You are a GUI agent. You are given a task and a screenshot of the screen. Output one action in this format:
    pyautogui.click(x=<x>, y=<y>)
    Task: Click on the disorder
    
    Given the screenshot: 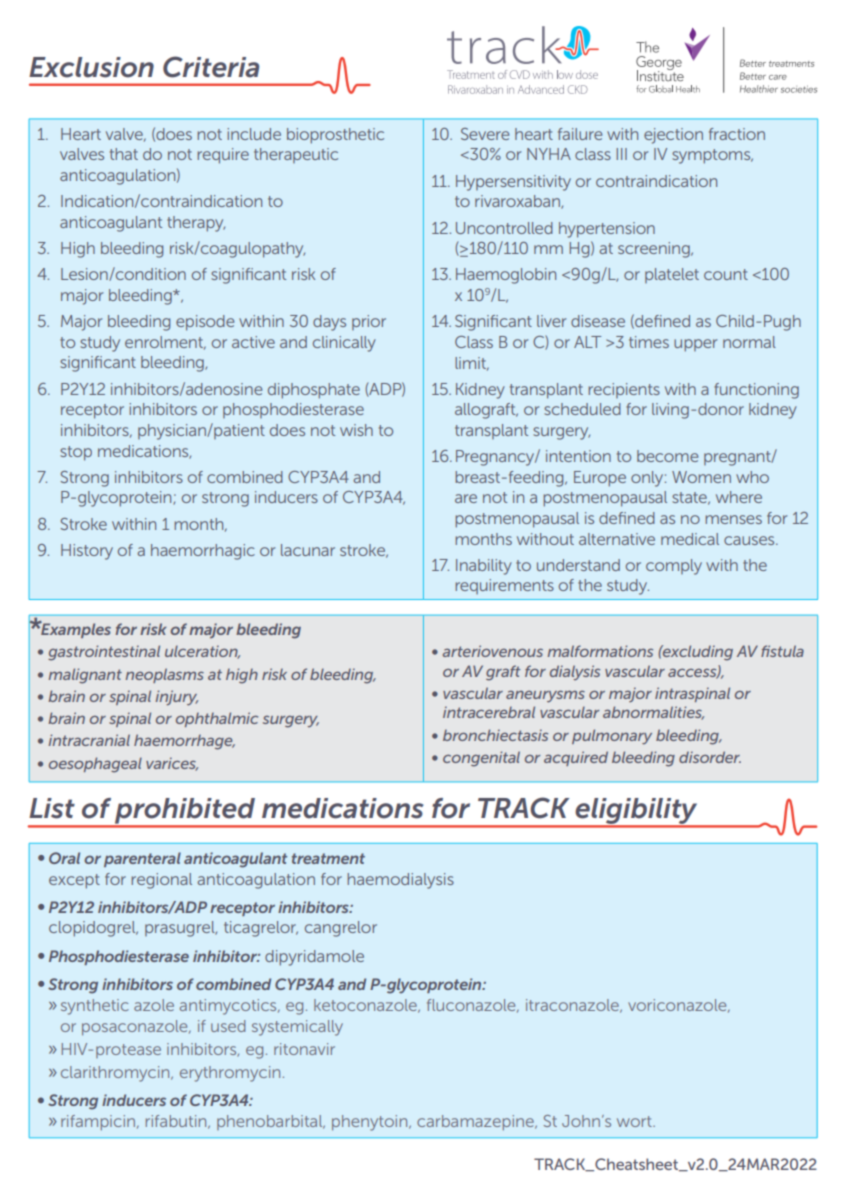 What is the action you would take?
    pyautogui.click(x=710, y=757)
